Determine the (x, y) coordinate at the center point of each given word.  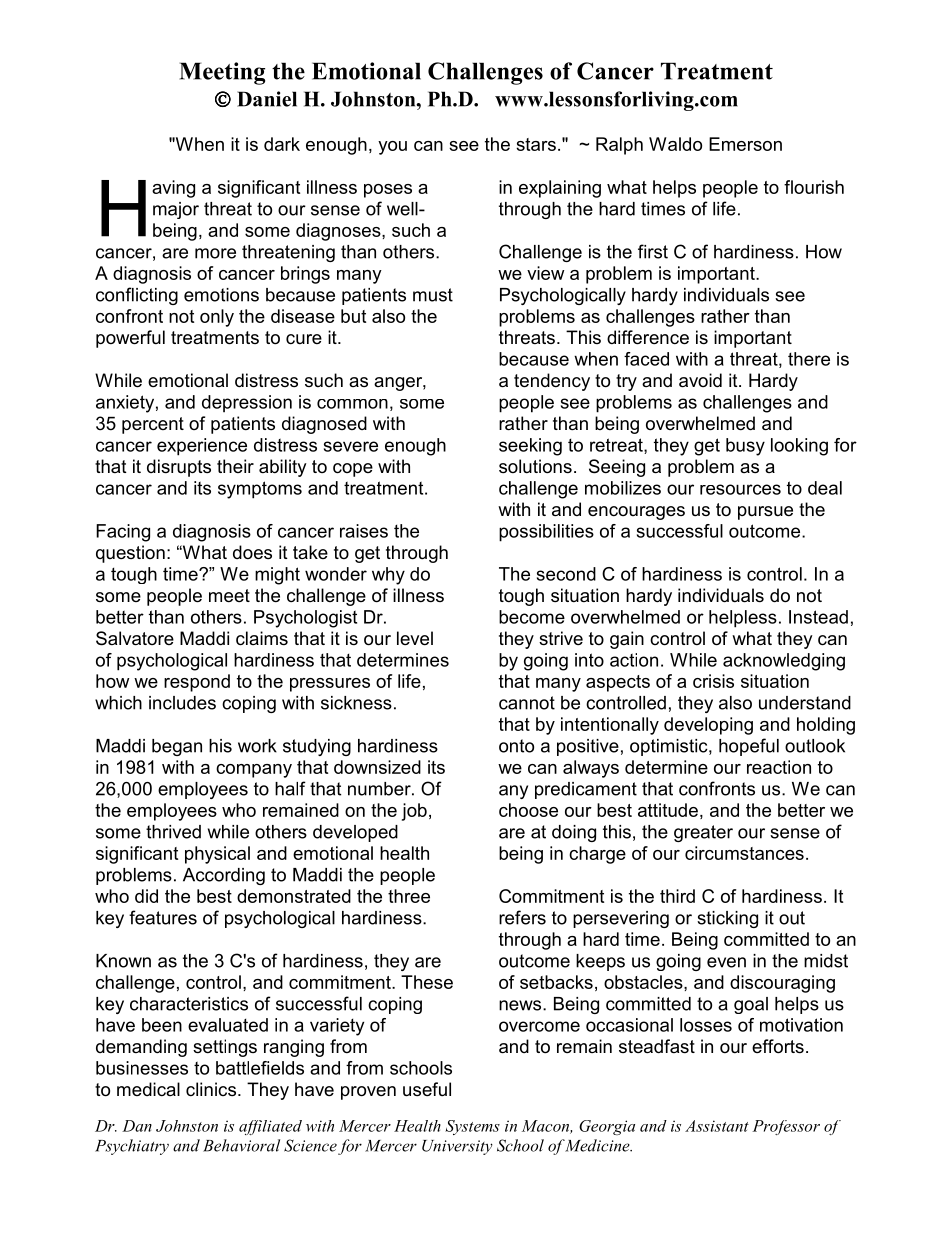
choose (528, 810)
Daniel (267, 99)
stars (536, 144)
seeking (530, 447)
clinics (211, 1089)
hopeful (749, 747)
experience (202, 447)
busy (745, 447)
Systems (472, 1127)
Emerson (745, 144)
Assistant (717, 1126)
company (254, 771)
